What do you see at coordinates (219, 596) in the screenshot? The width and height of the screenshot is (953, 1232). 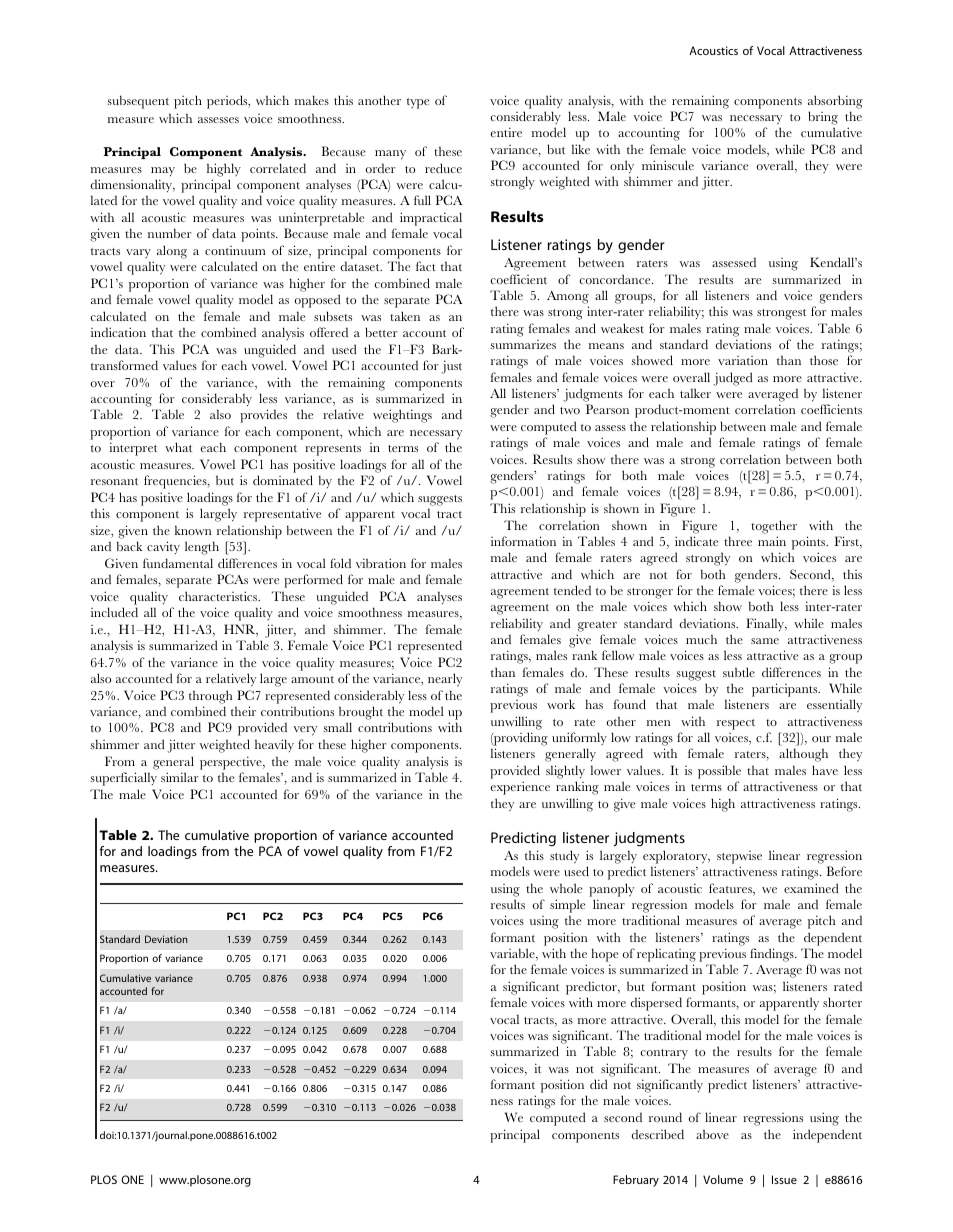 I see `characteristics` at bounding box center [219, 596].
